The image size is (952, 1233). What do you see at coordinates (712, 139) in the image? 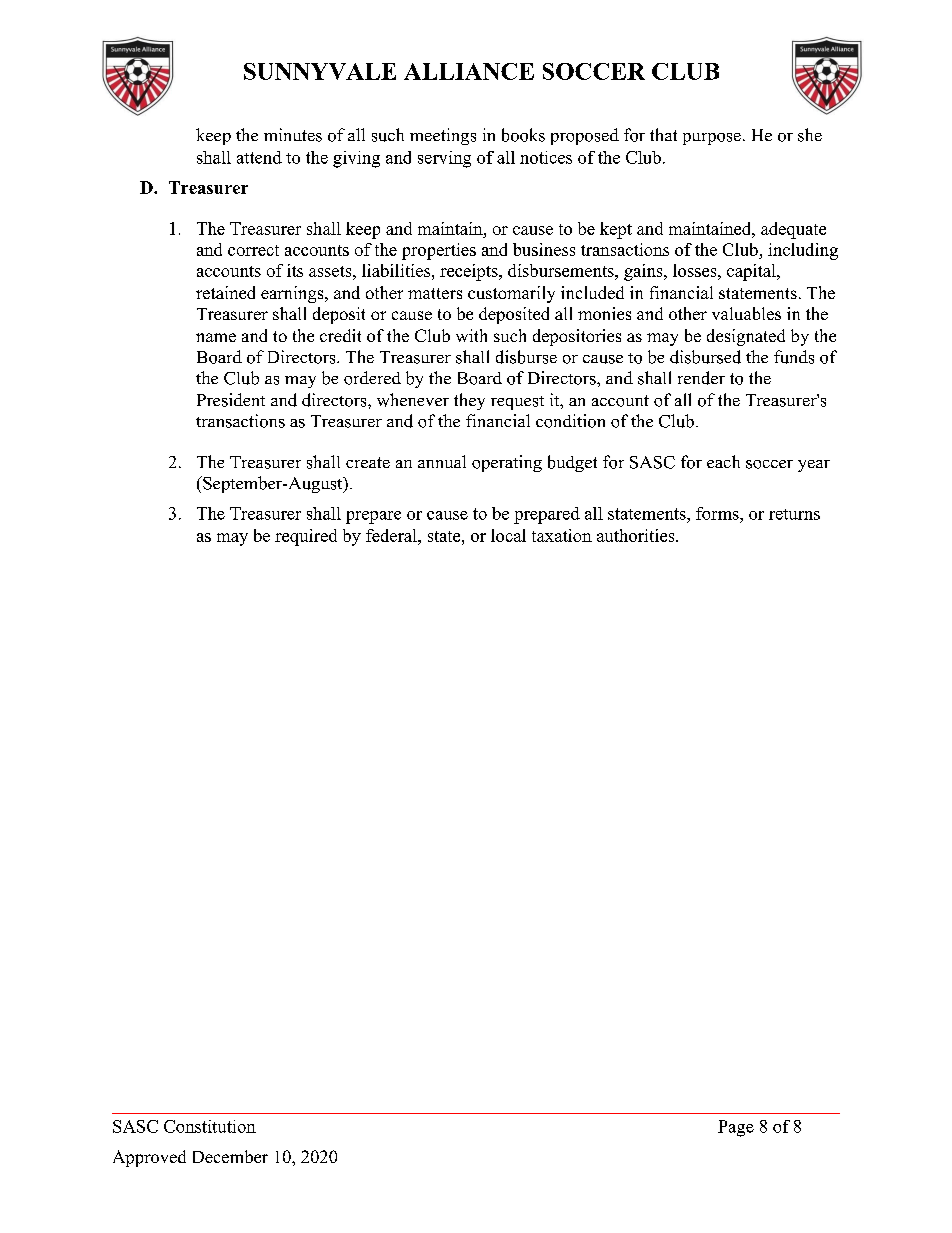
I see `purpose` at bounding box center [712, 139].
